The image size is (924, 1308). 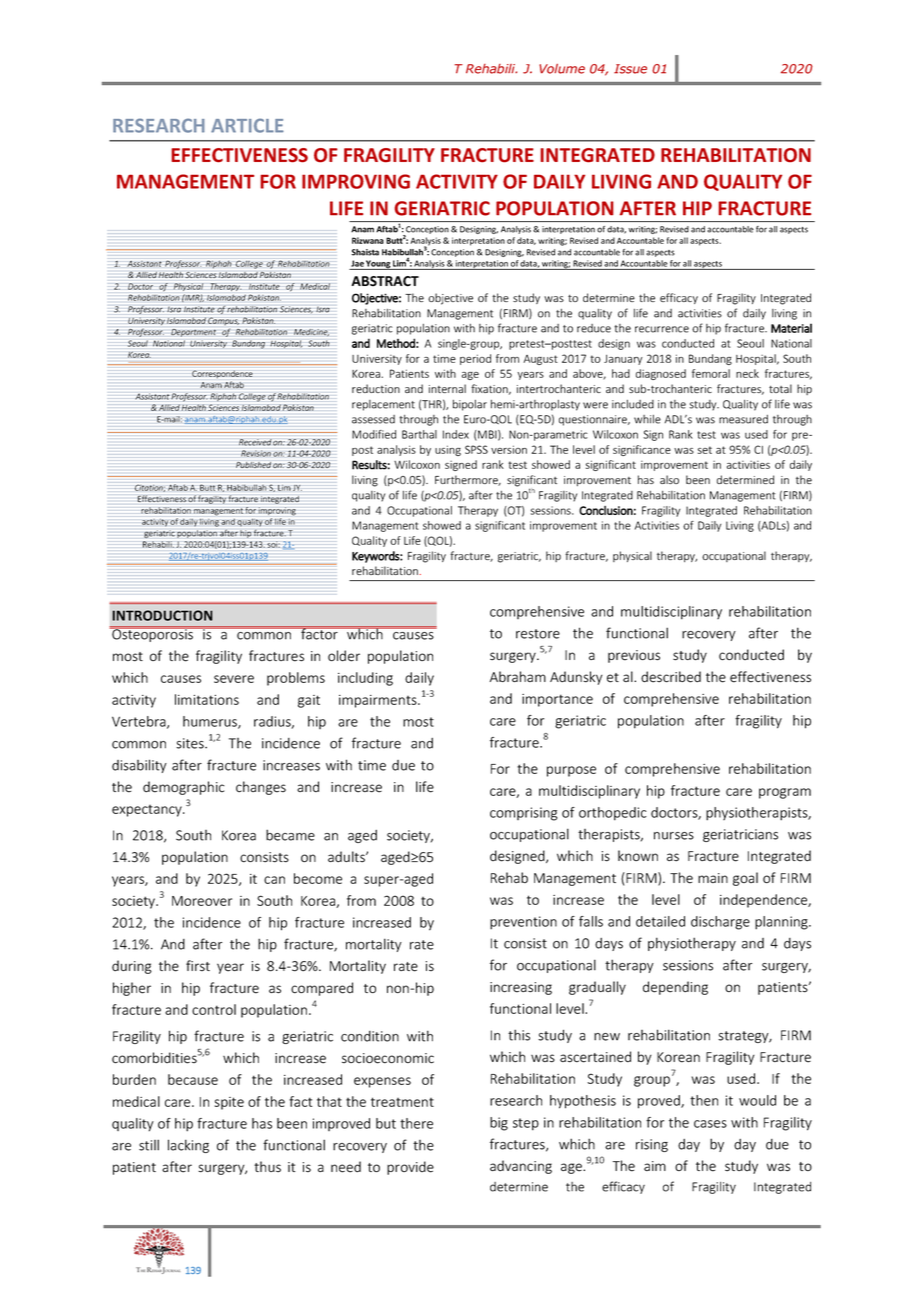 I want to click on set, so click(x=705, y=450).
